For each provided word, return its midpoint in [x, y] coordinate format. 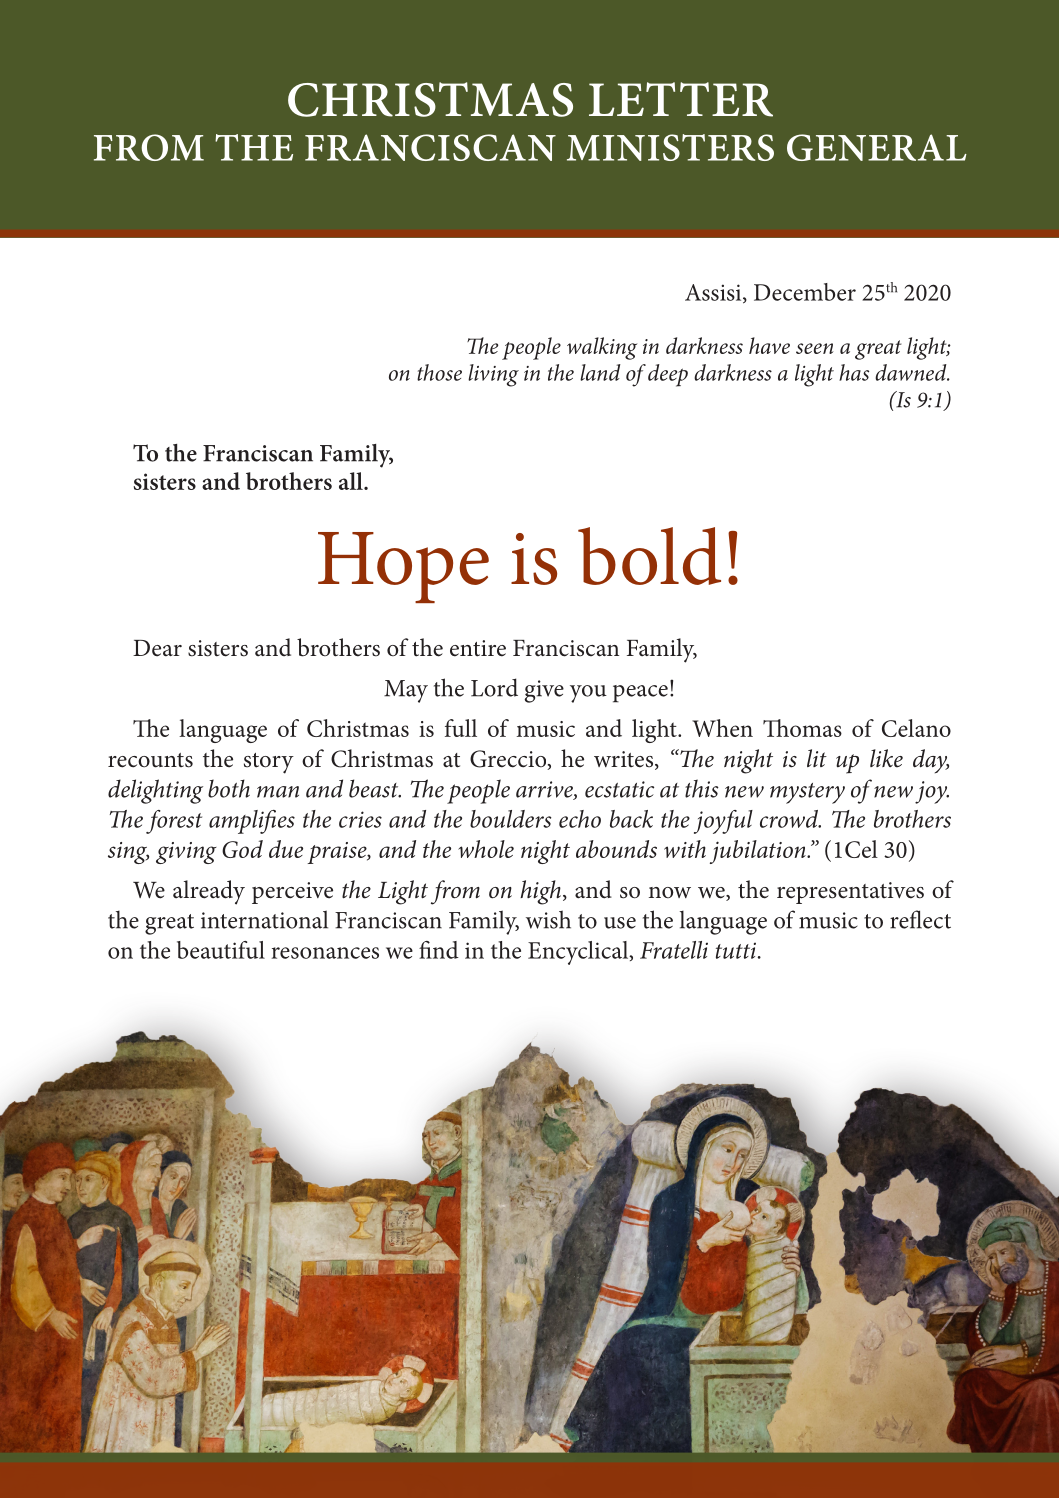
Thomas [802, 728]
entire [478, 648]
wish [548, 919]
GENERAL [877, 147]
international [264, 919]
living [493, 375]
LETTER [681, 99]
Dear [157, 648]
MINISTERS [670, 147]
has [854, 372]
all [352, 481]
